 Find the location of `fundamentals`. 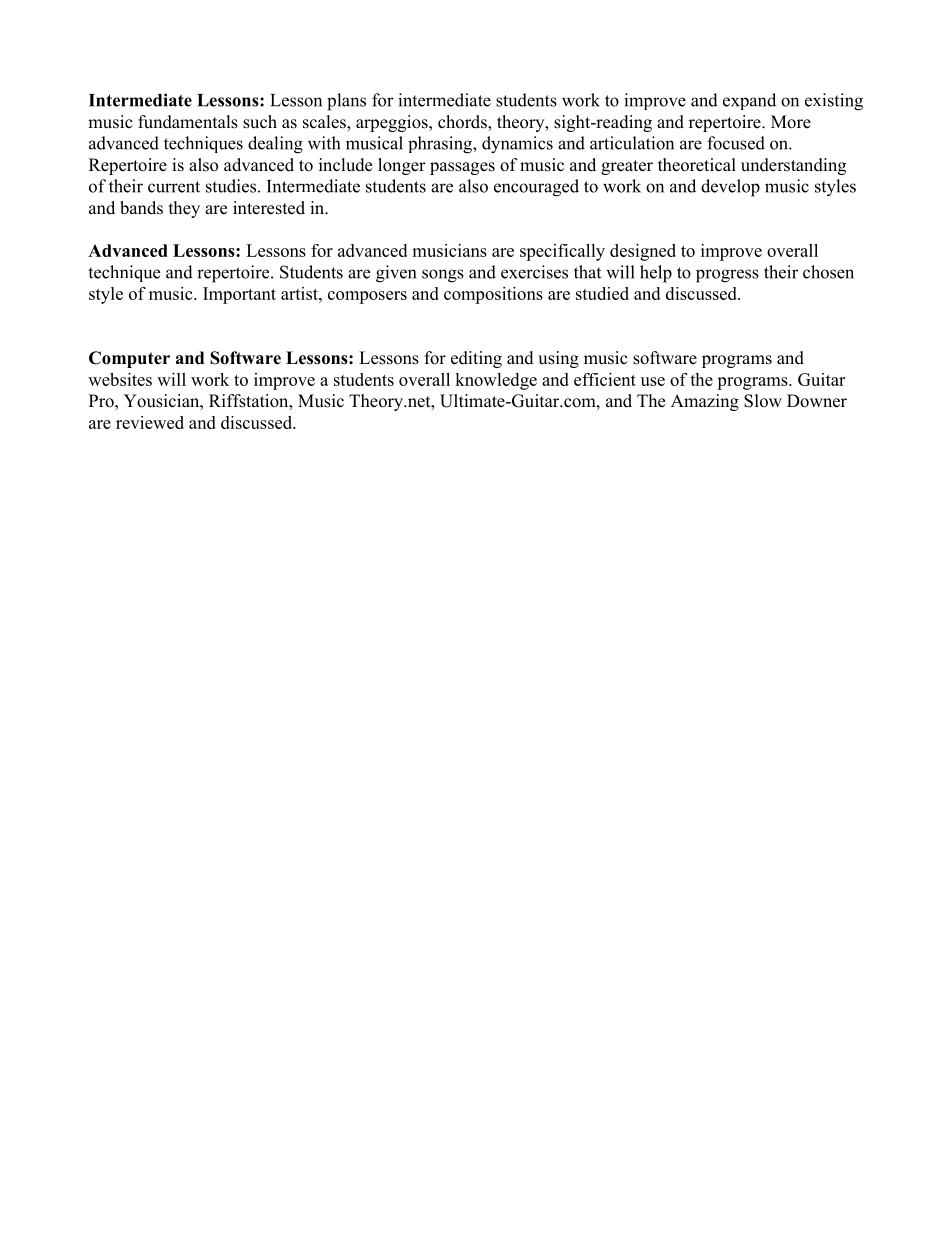

fundamentals is located at coordinates (188, 122).
